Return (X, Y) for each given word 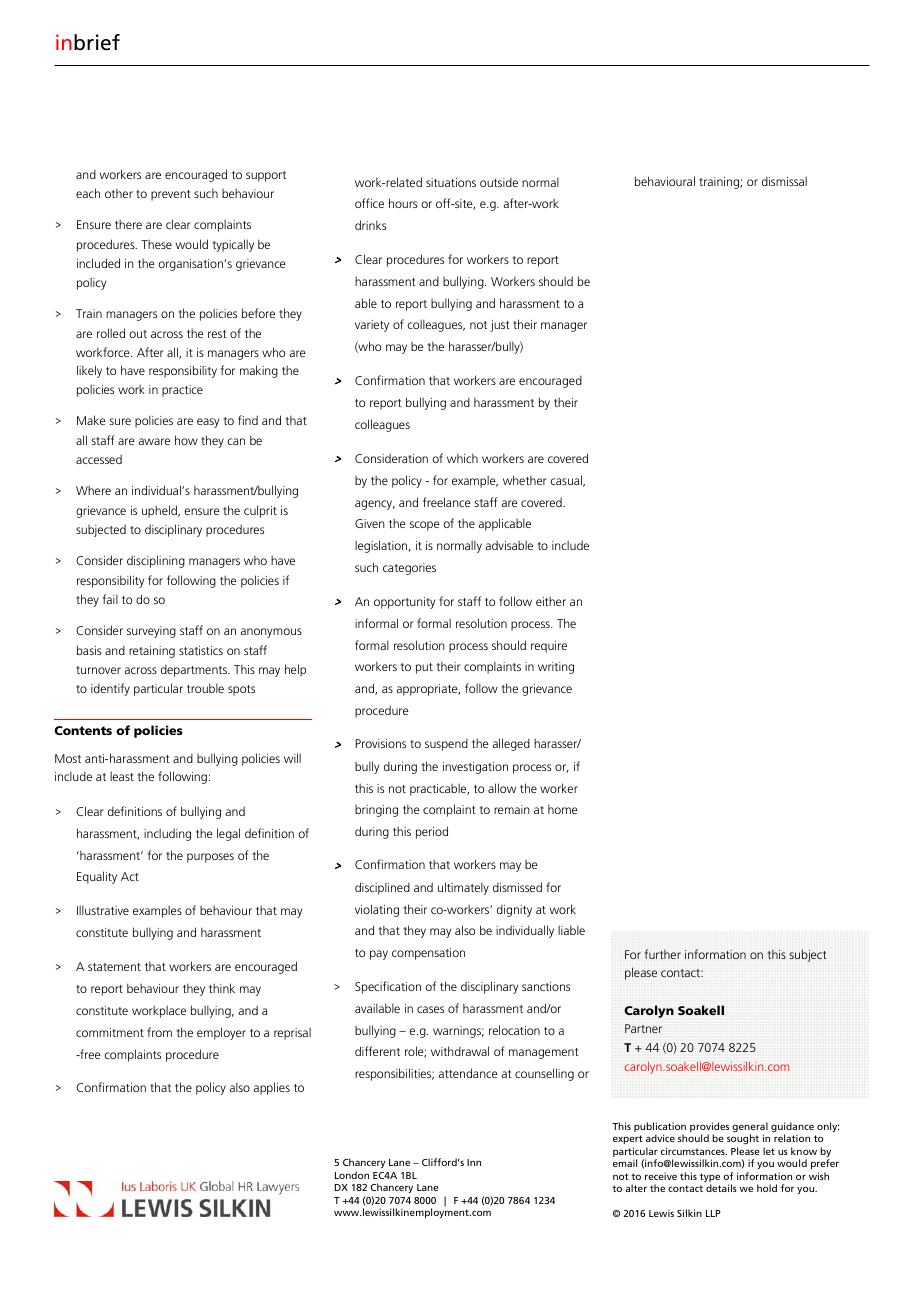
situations (451, 182)
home (563, 809)
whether (525, 480)
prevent (171, 195)
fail (110, 599)
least (122, 776)
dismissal (784, 181)
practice (182, 391)
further (662, 954)
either (551, 601)
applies (271, 1088)
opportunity (404, 603)
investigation (475, 768)
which (462, 458)
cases (430, 1009)
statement (114, 967)
